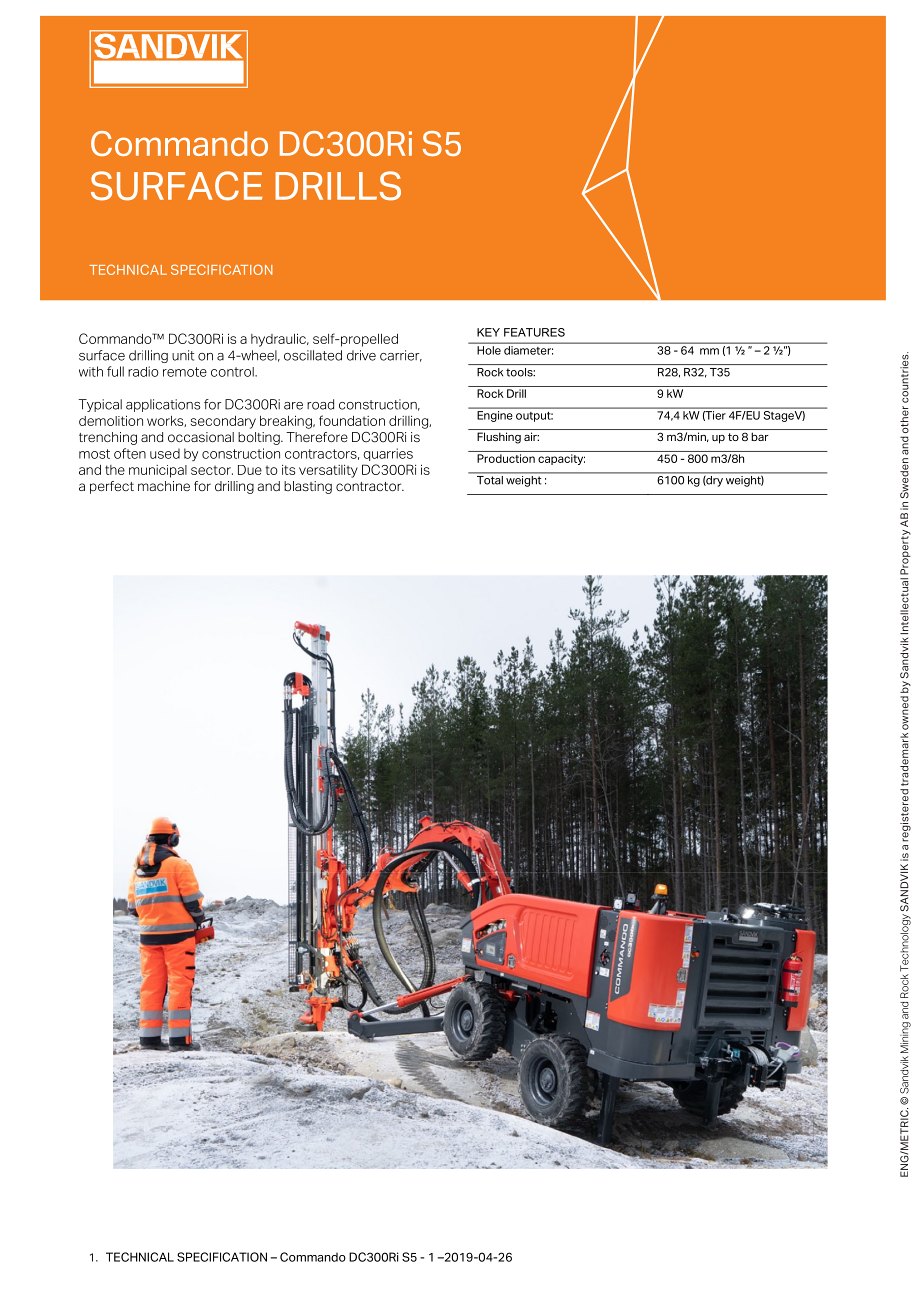 The height and width of the page is (1308, 924). I want to click on capacity, so click(561, 459).
